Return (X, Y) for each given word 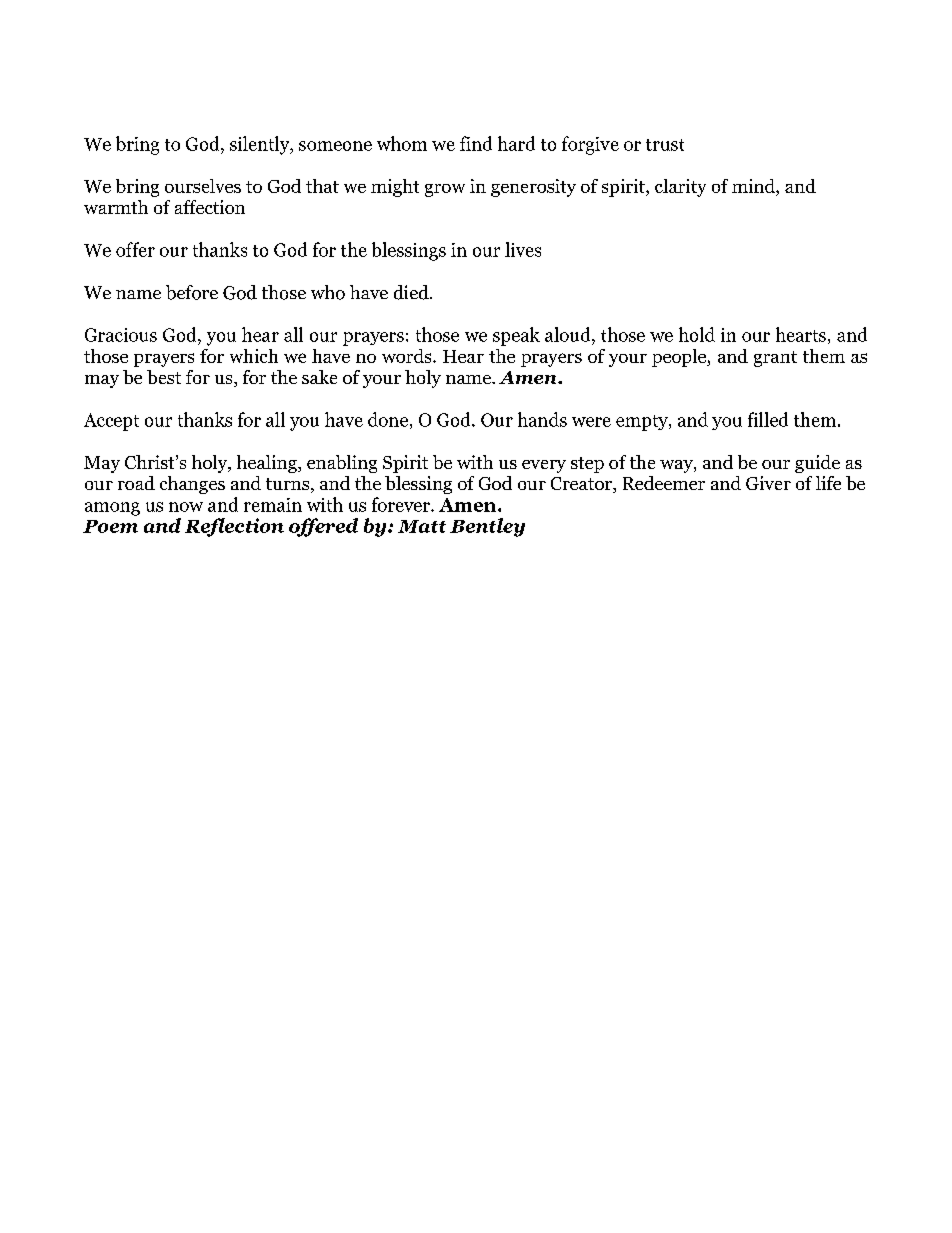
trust (665, 145)
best (164, 377)
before (192, 292)
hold (697, 334)
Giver (768, 483)
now (186, 507)
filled (768, 419)
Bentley (487, 527)
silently (261, 145)
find (476, 143)
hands (542, 419)
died (412, 292)
